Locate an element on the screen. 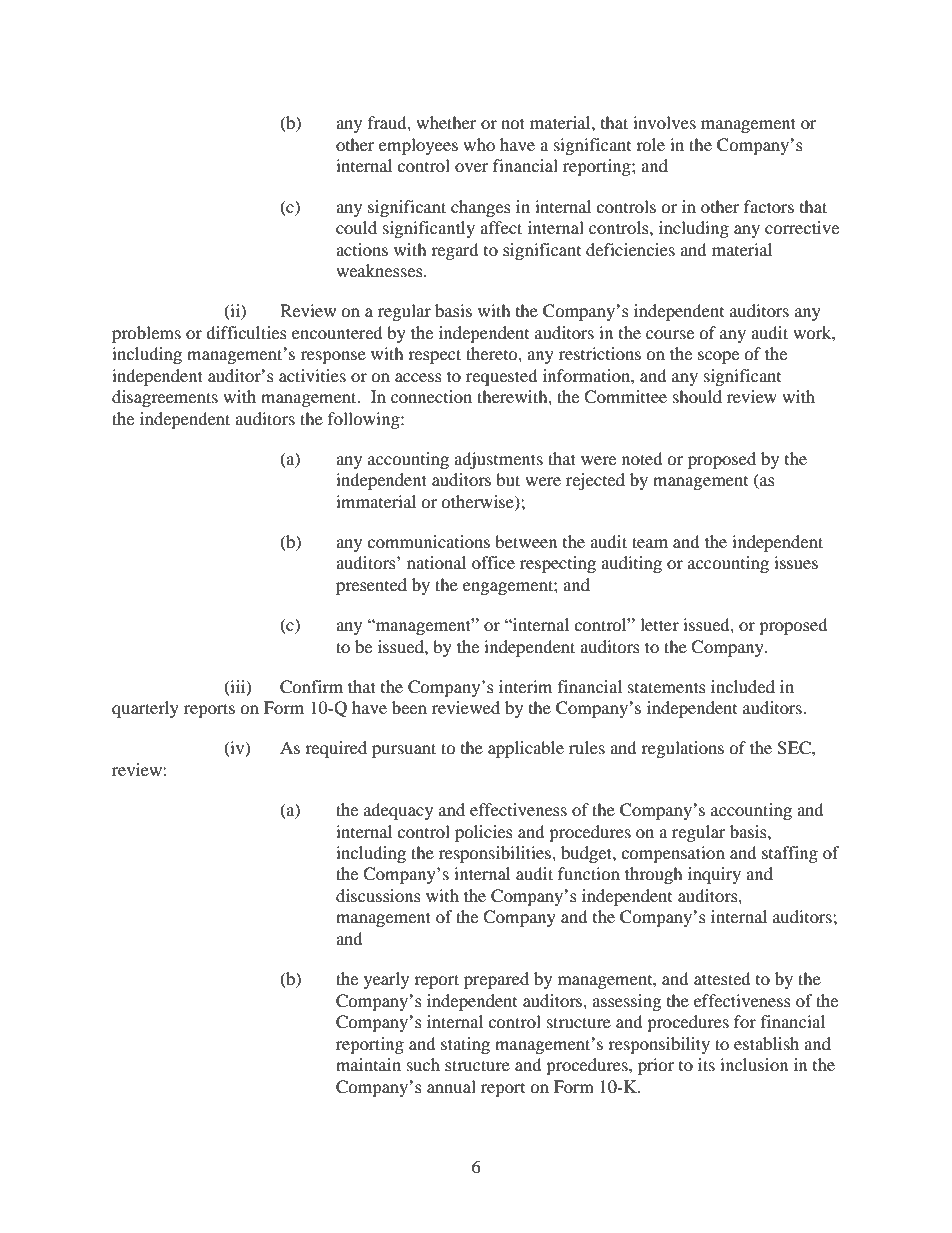 This screenshot has width=952, height=1233. involves is located at coordinates (664, 122).
